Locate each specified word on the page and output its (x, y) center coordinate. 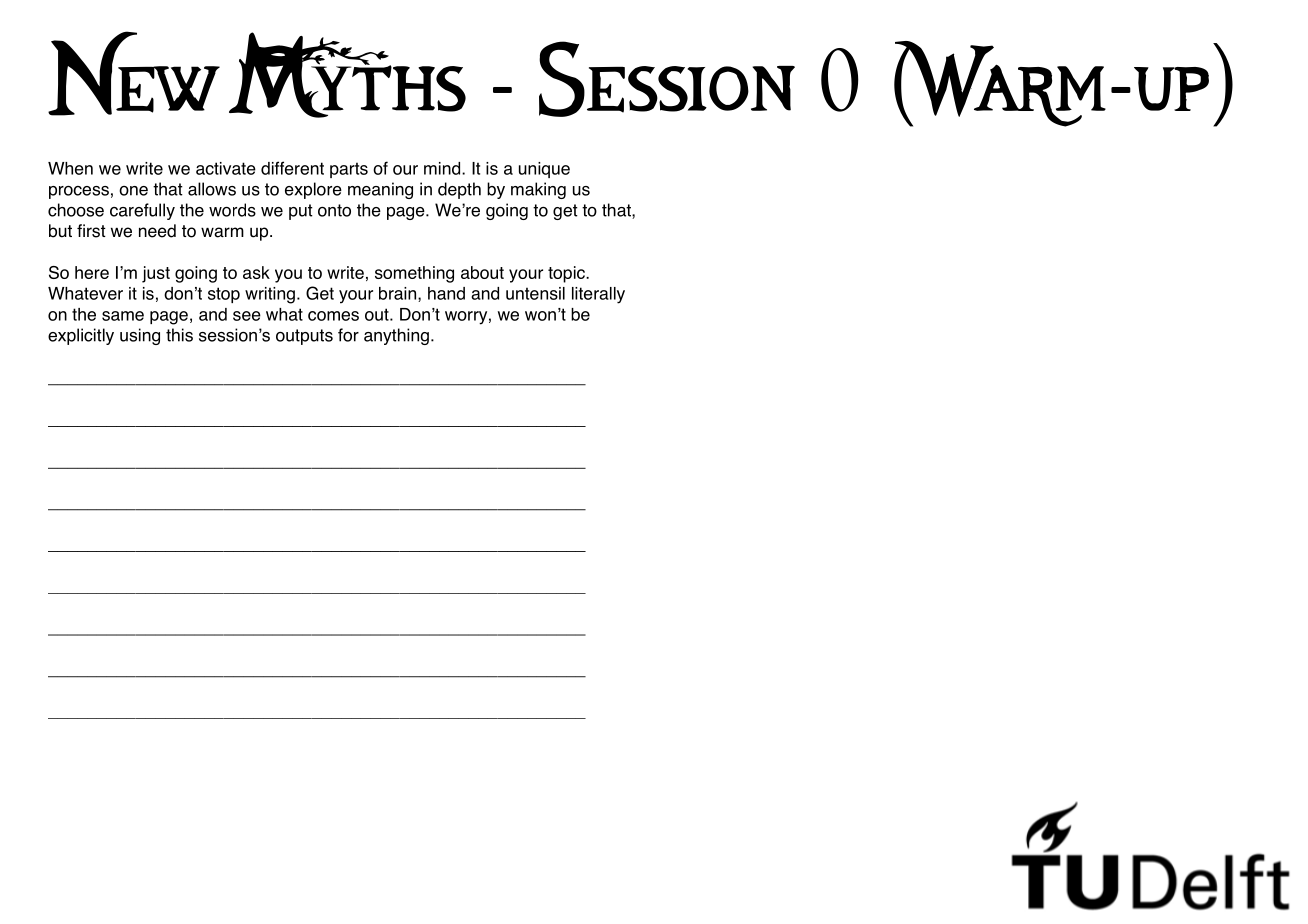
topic (567, 274)
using (140, 336)
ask (256, 272)
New (134, 73)
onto (334, 210)
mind (443, 168)
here (92, 272)
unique (544, 170)
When (70, 168)
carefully (142, 211)
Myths (347, 75)
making (538, 190)
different (292, 168)
